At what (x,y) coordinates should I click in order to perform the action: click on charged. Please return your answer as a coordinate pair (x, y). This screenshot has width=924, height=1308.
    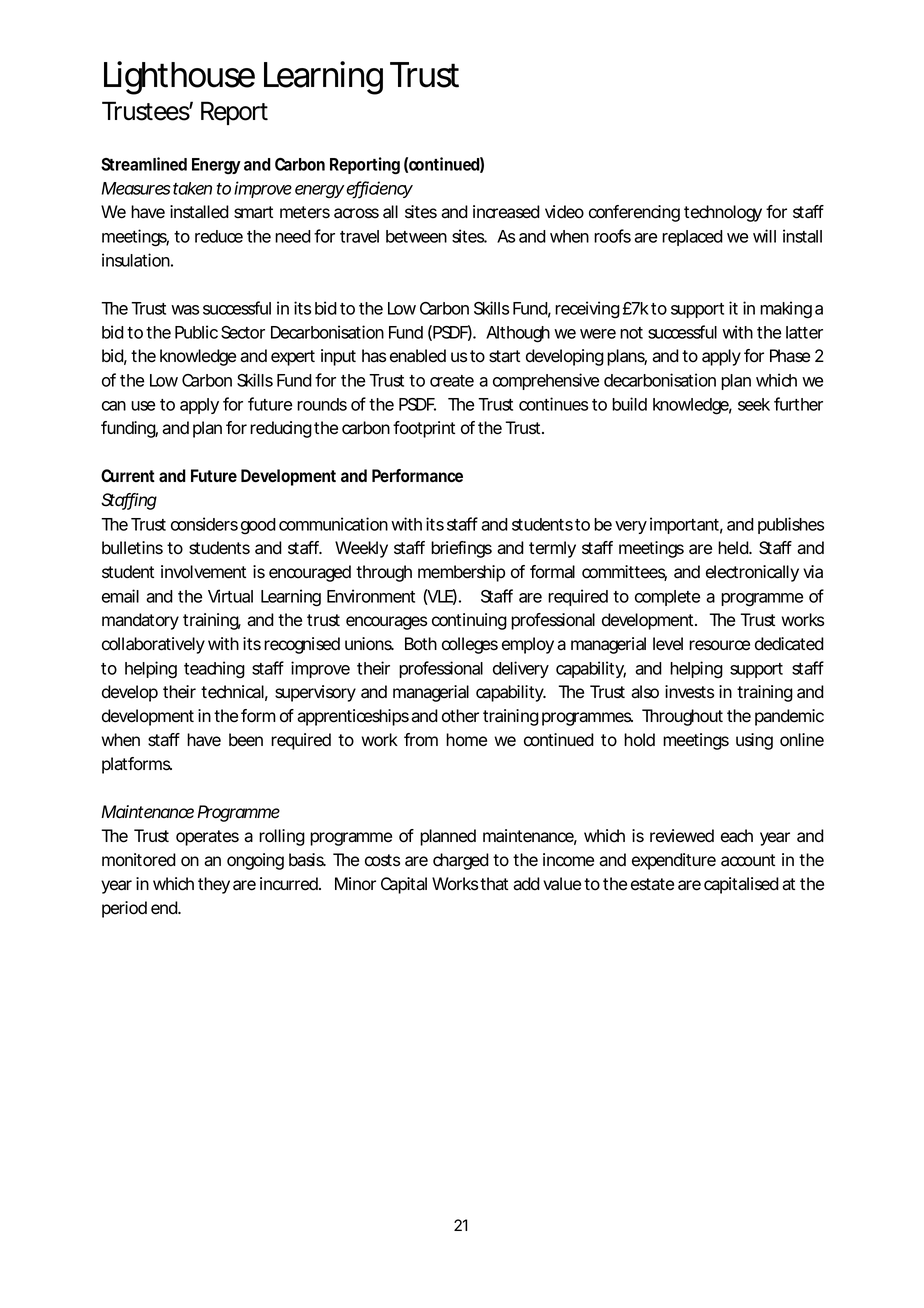
    Looking at the image, I should click on (461, 861).
